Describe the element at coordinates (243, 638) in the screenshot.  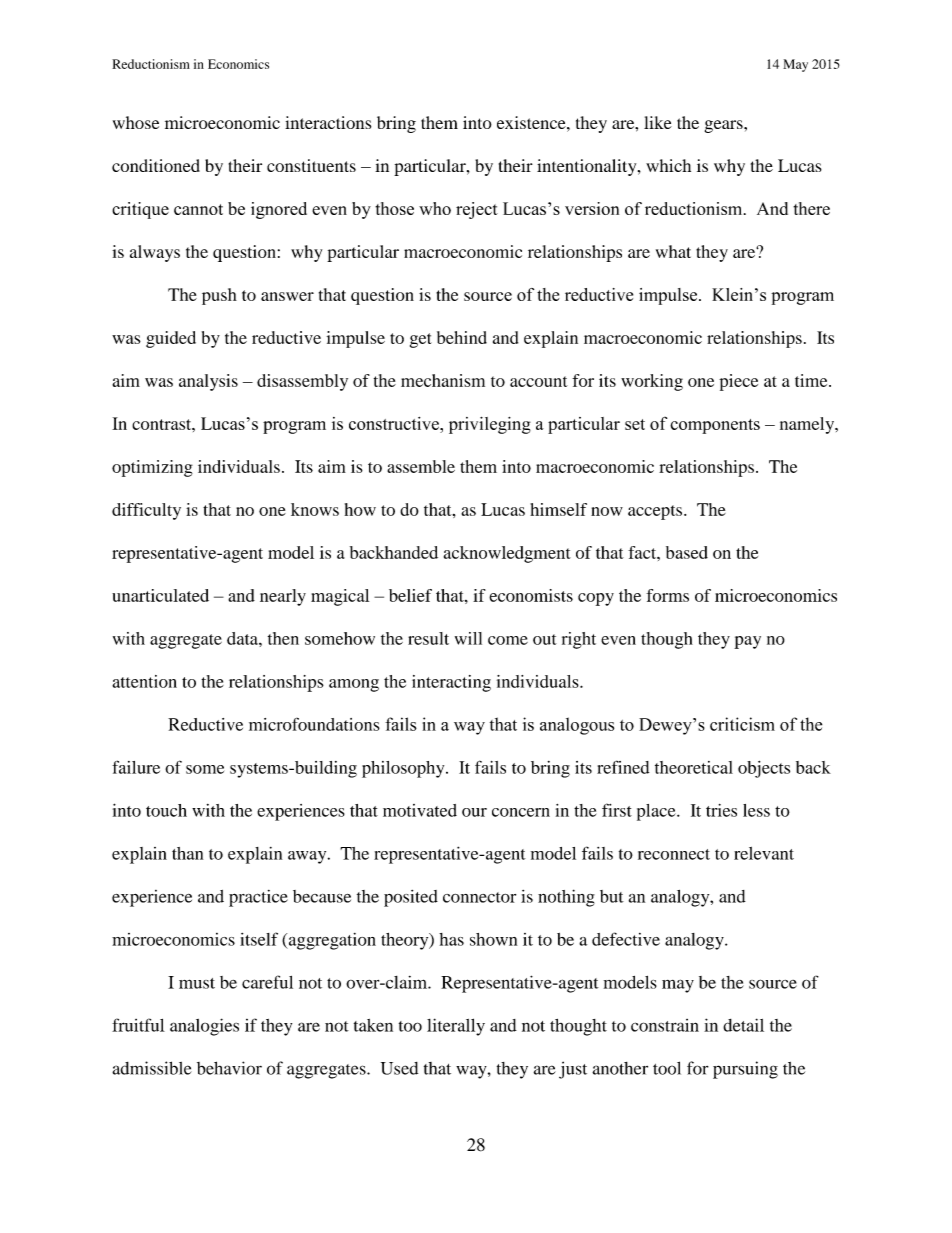
I see `data` at that location.
